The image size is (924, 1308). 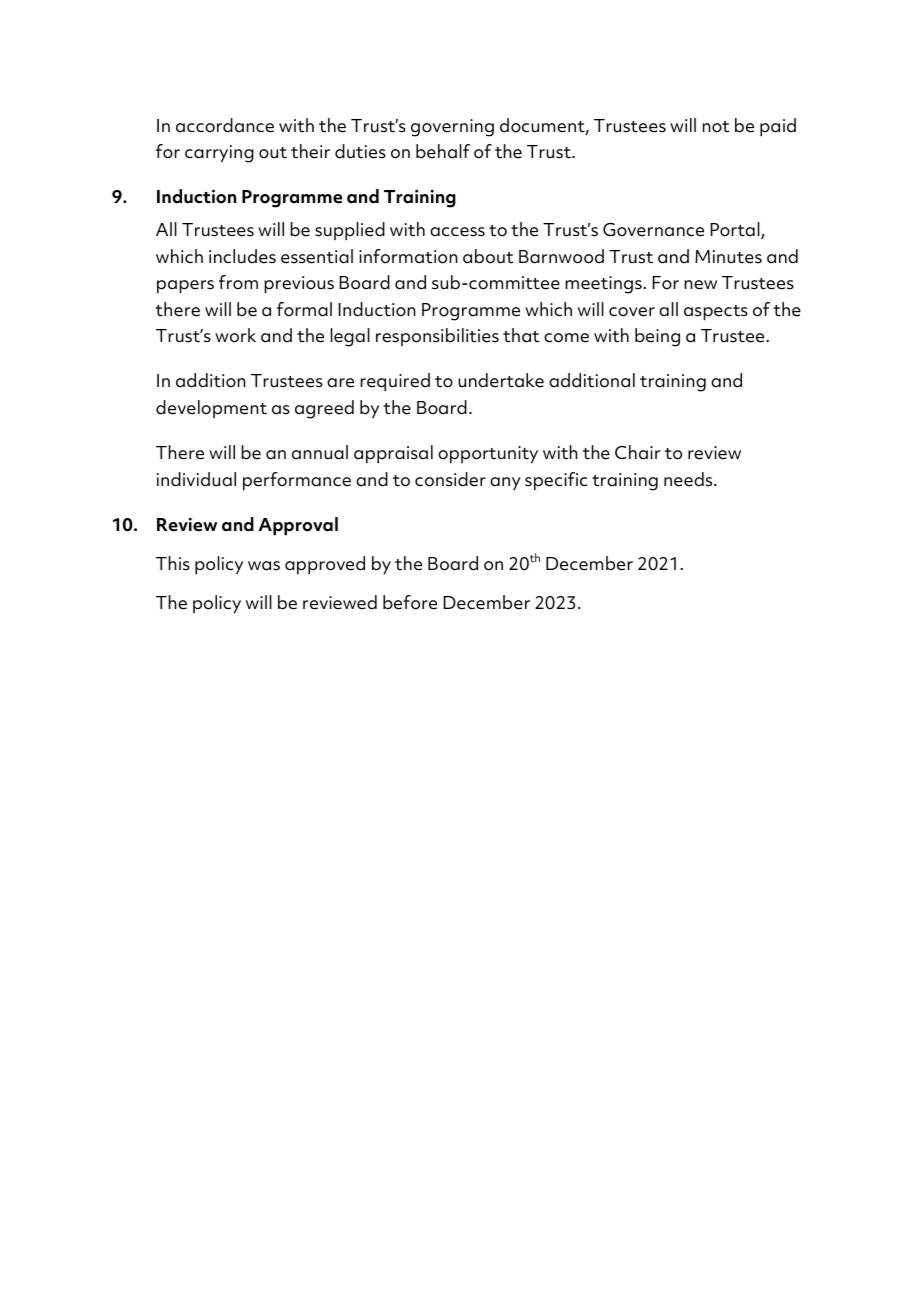 What do you see at coordinates (225, 125) in the page?
I see `accordance` at bounding box center [225, 125].
